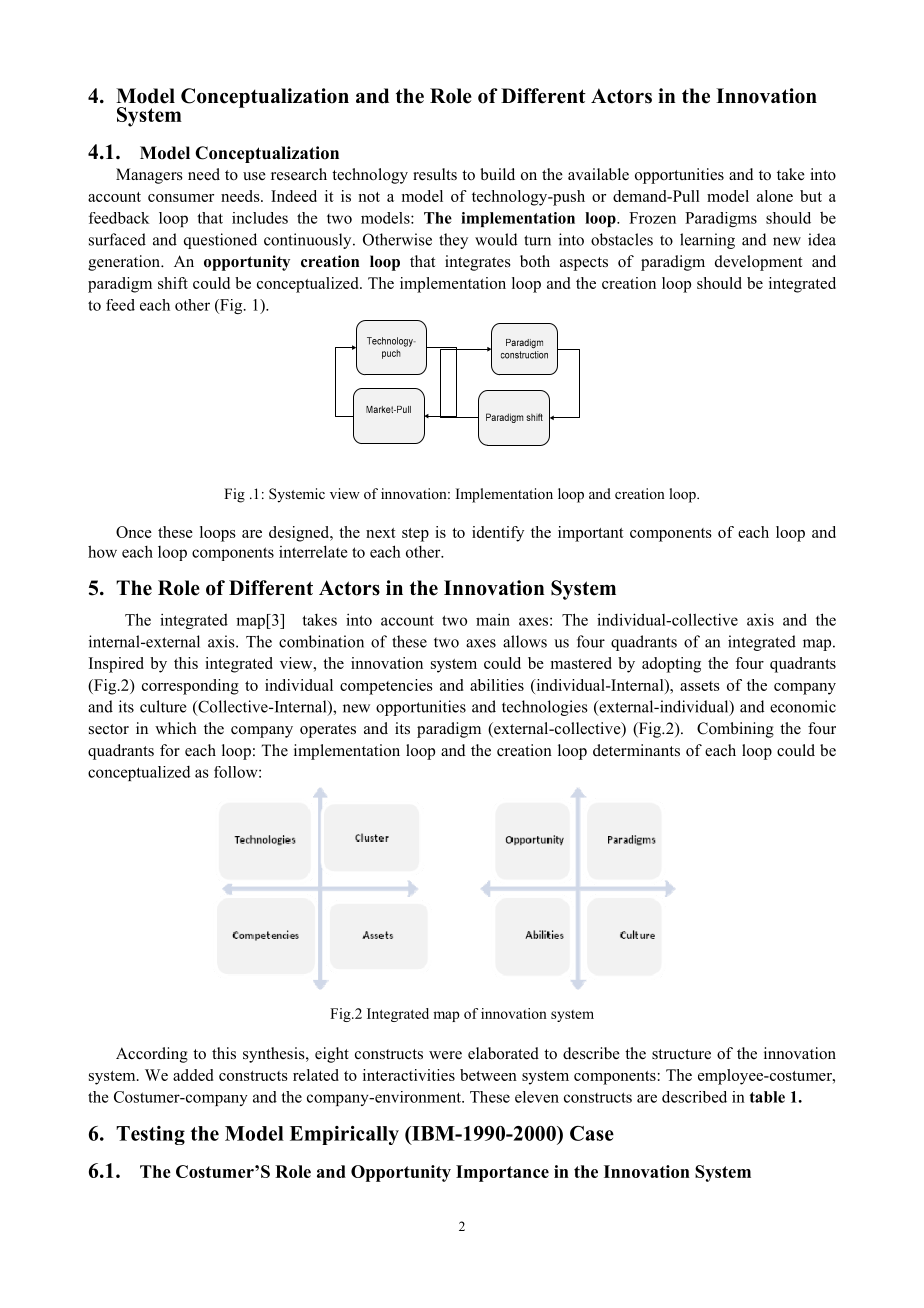 The width and height of the page is (924, 1308). I want to click on alone, so click(775, 196).
